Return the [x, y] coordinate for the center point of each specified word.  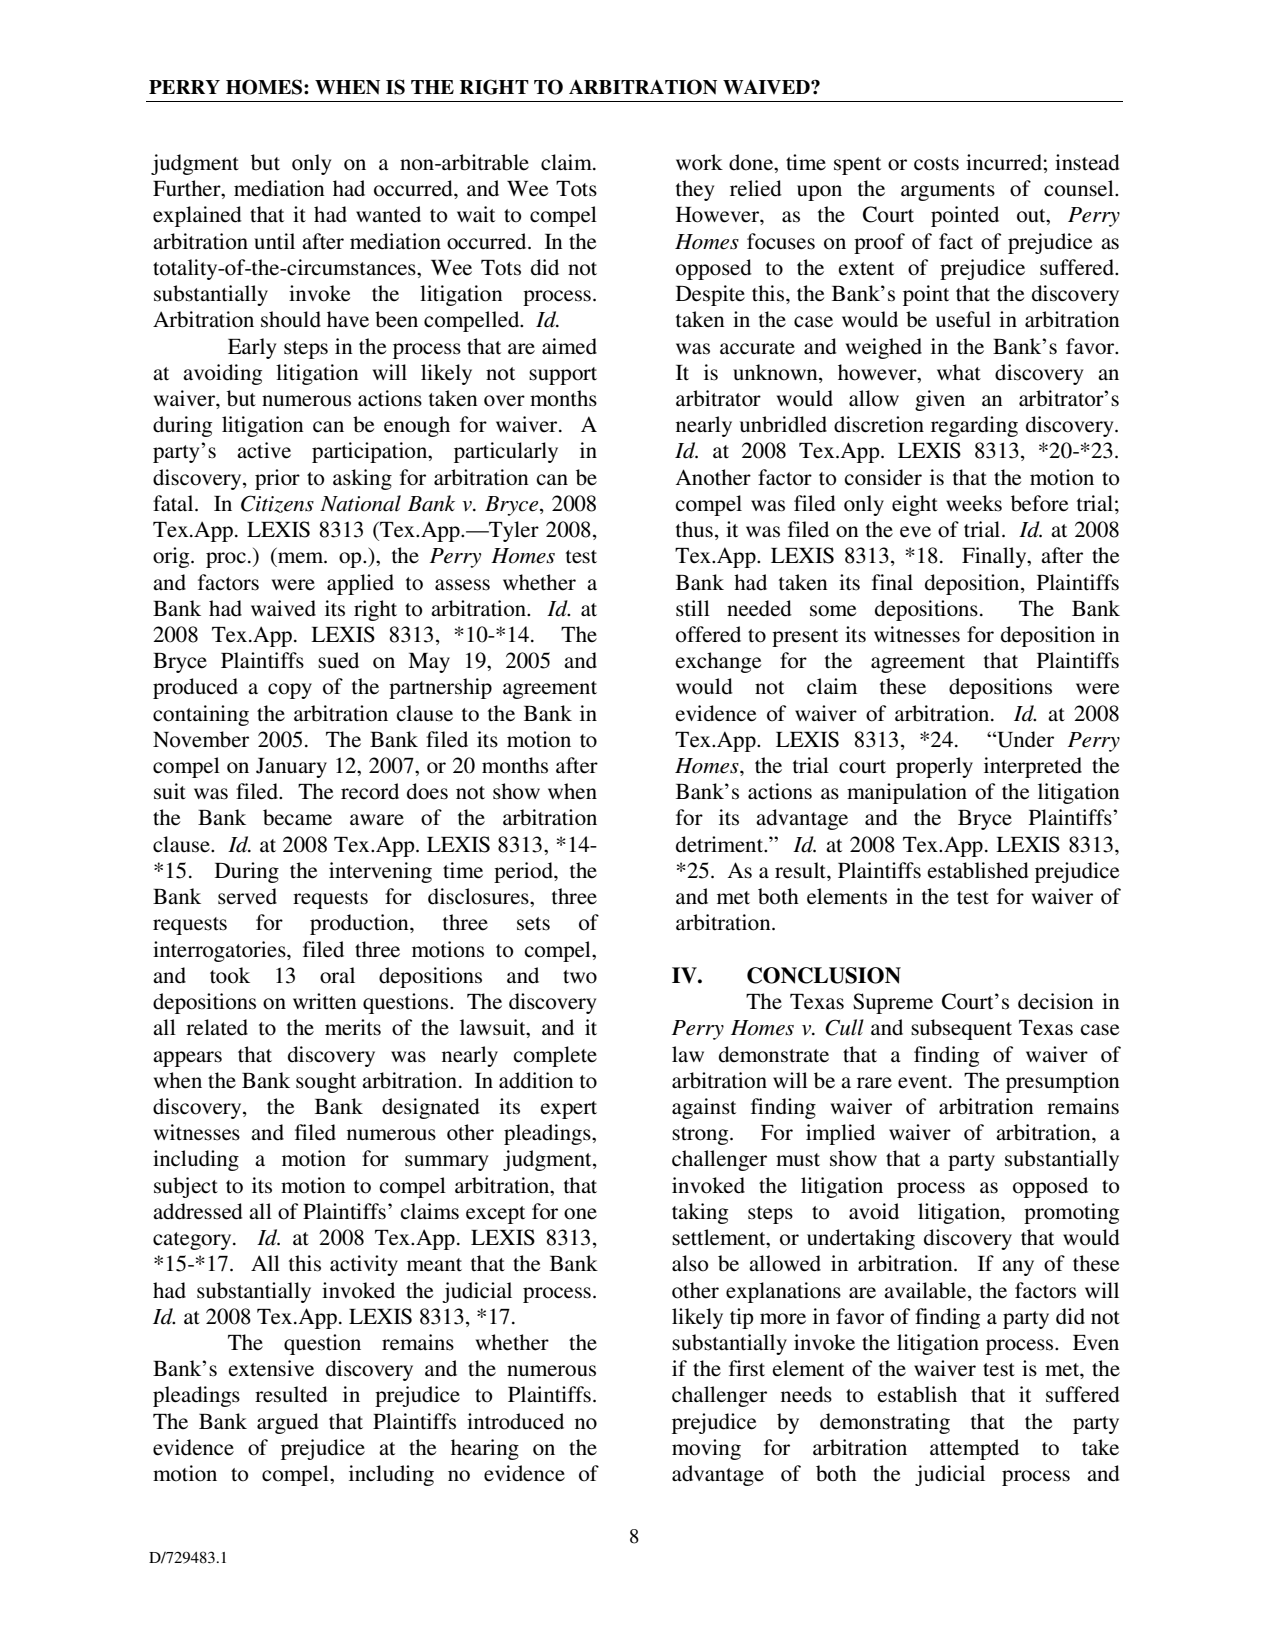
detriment [721, 844]
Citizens [277, 504]
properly [934, 767]
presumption [1063, 1082]
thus [694, 529]
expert [568, 1110]
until [274, 241]
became [297, 817]
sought [326, 1082]
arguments [948, 192]
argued [288, 1423]
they [695, 190]
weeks [974, 503]
